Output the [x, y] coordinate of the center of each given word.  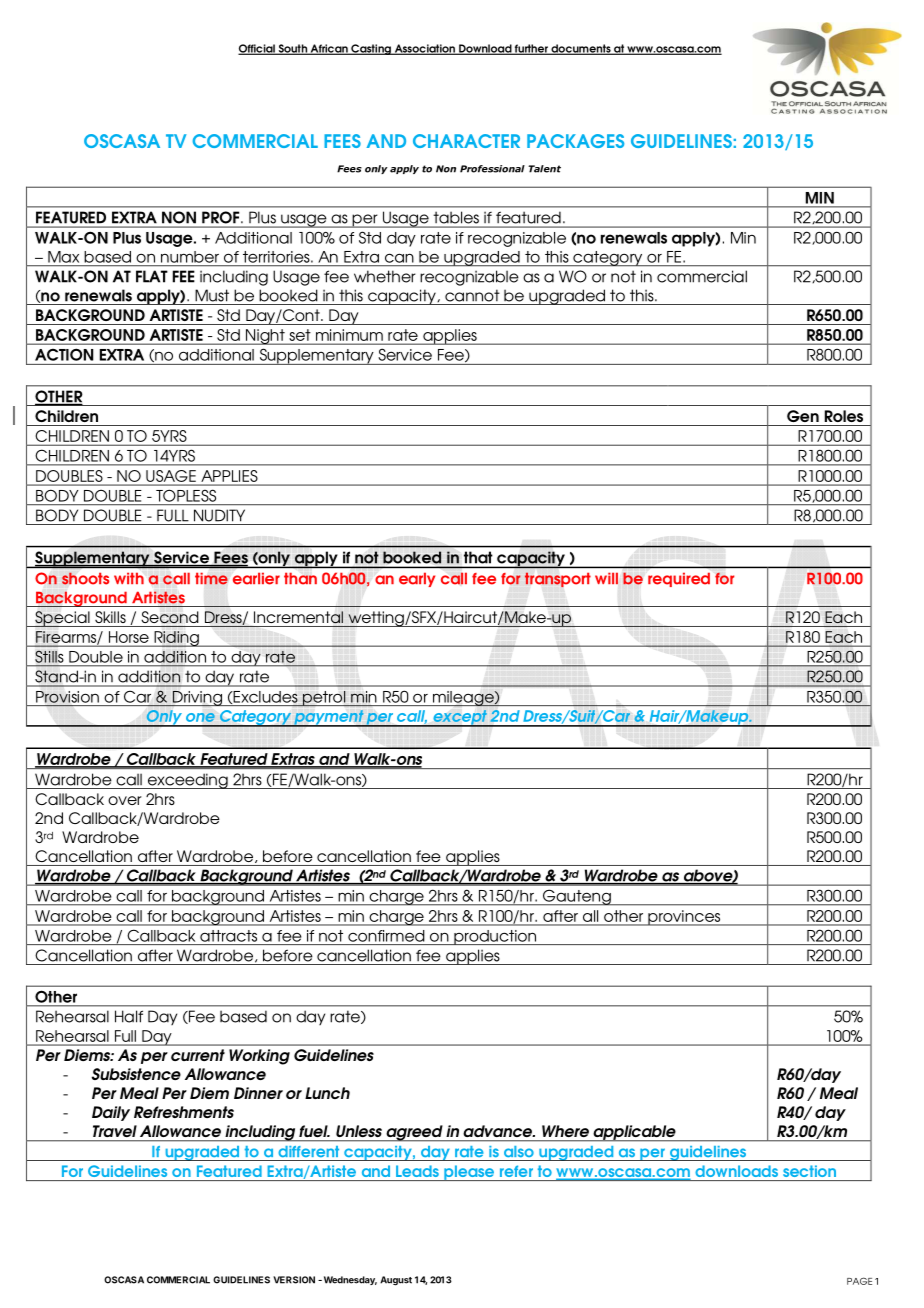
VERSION [294, 1280]
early [417, 579]
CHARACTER [466, 141]
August [396, 1281]
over [125, 800]
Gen [803, 416]
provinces [684, 918]
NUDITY [219, 515]
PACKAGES [575, 141]
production [495, 937]
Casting [371, 49]
